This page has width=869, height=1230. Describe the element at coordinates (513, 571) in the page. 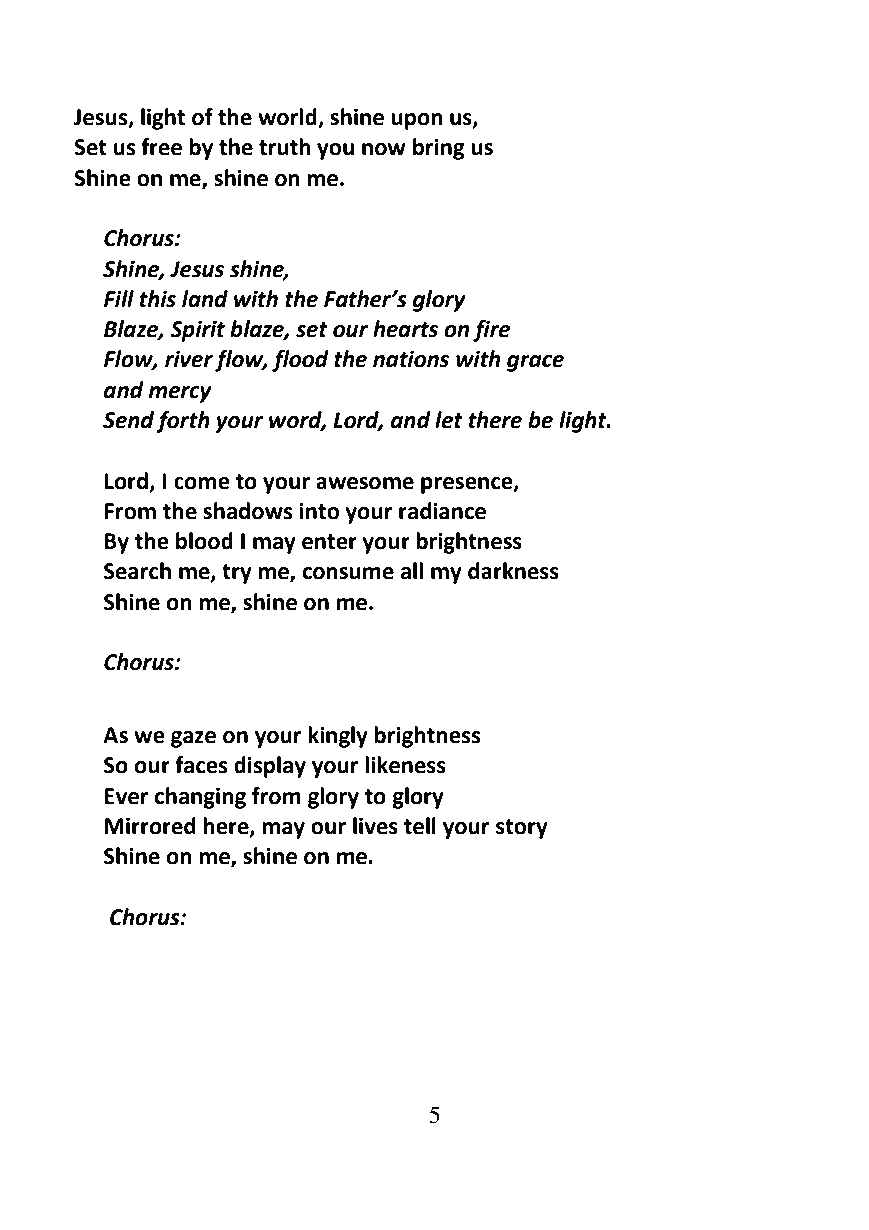

I see `darkness` at that location.
